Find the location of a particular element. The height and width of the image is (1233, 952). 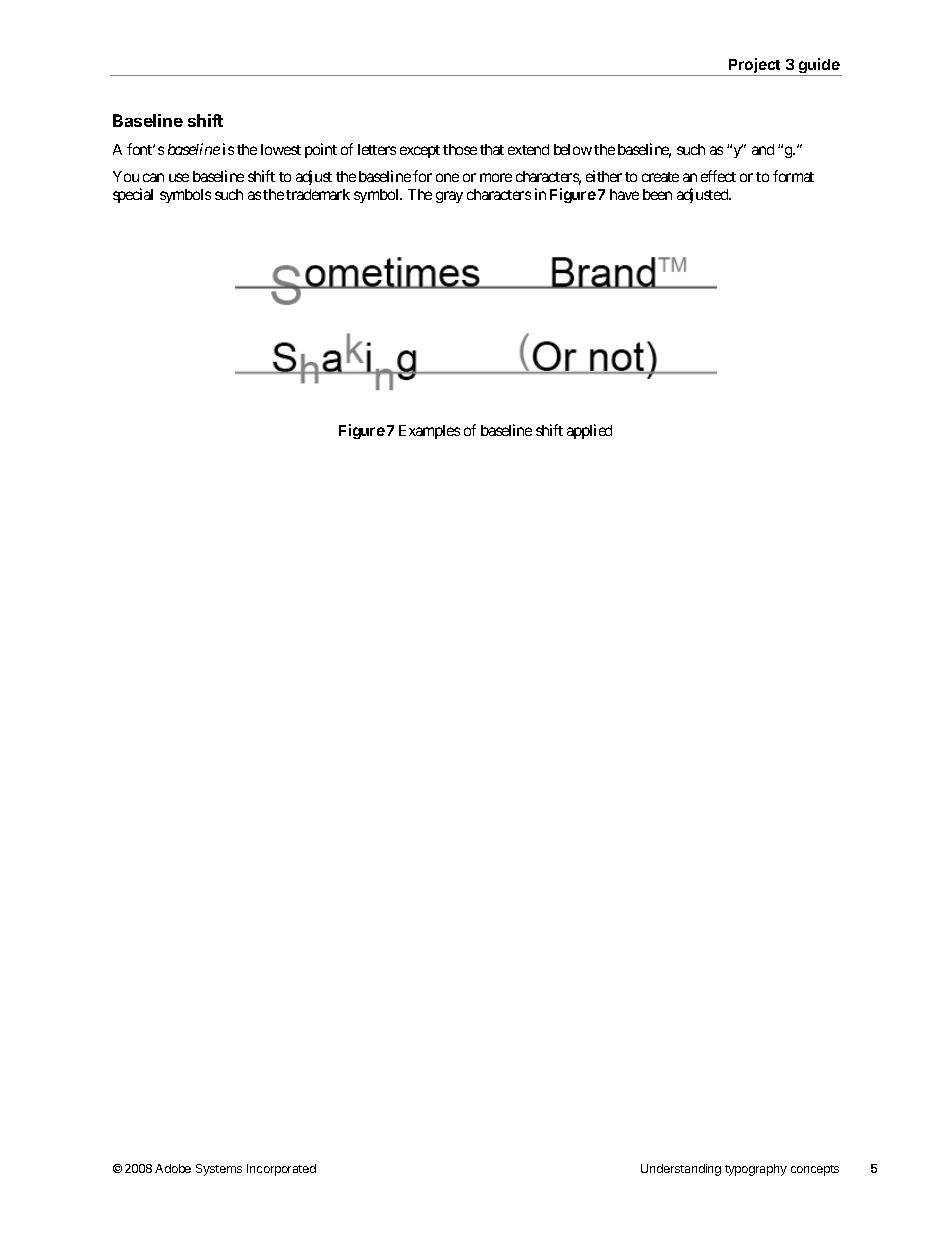

Systems is located at coordinates (219, 1170).
